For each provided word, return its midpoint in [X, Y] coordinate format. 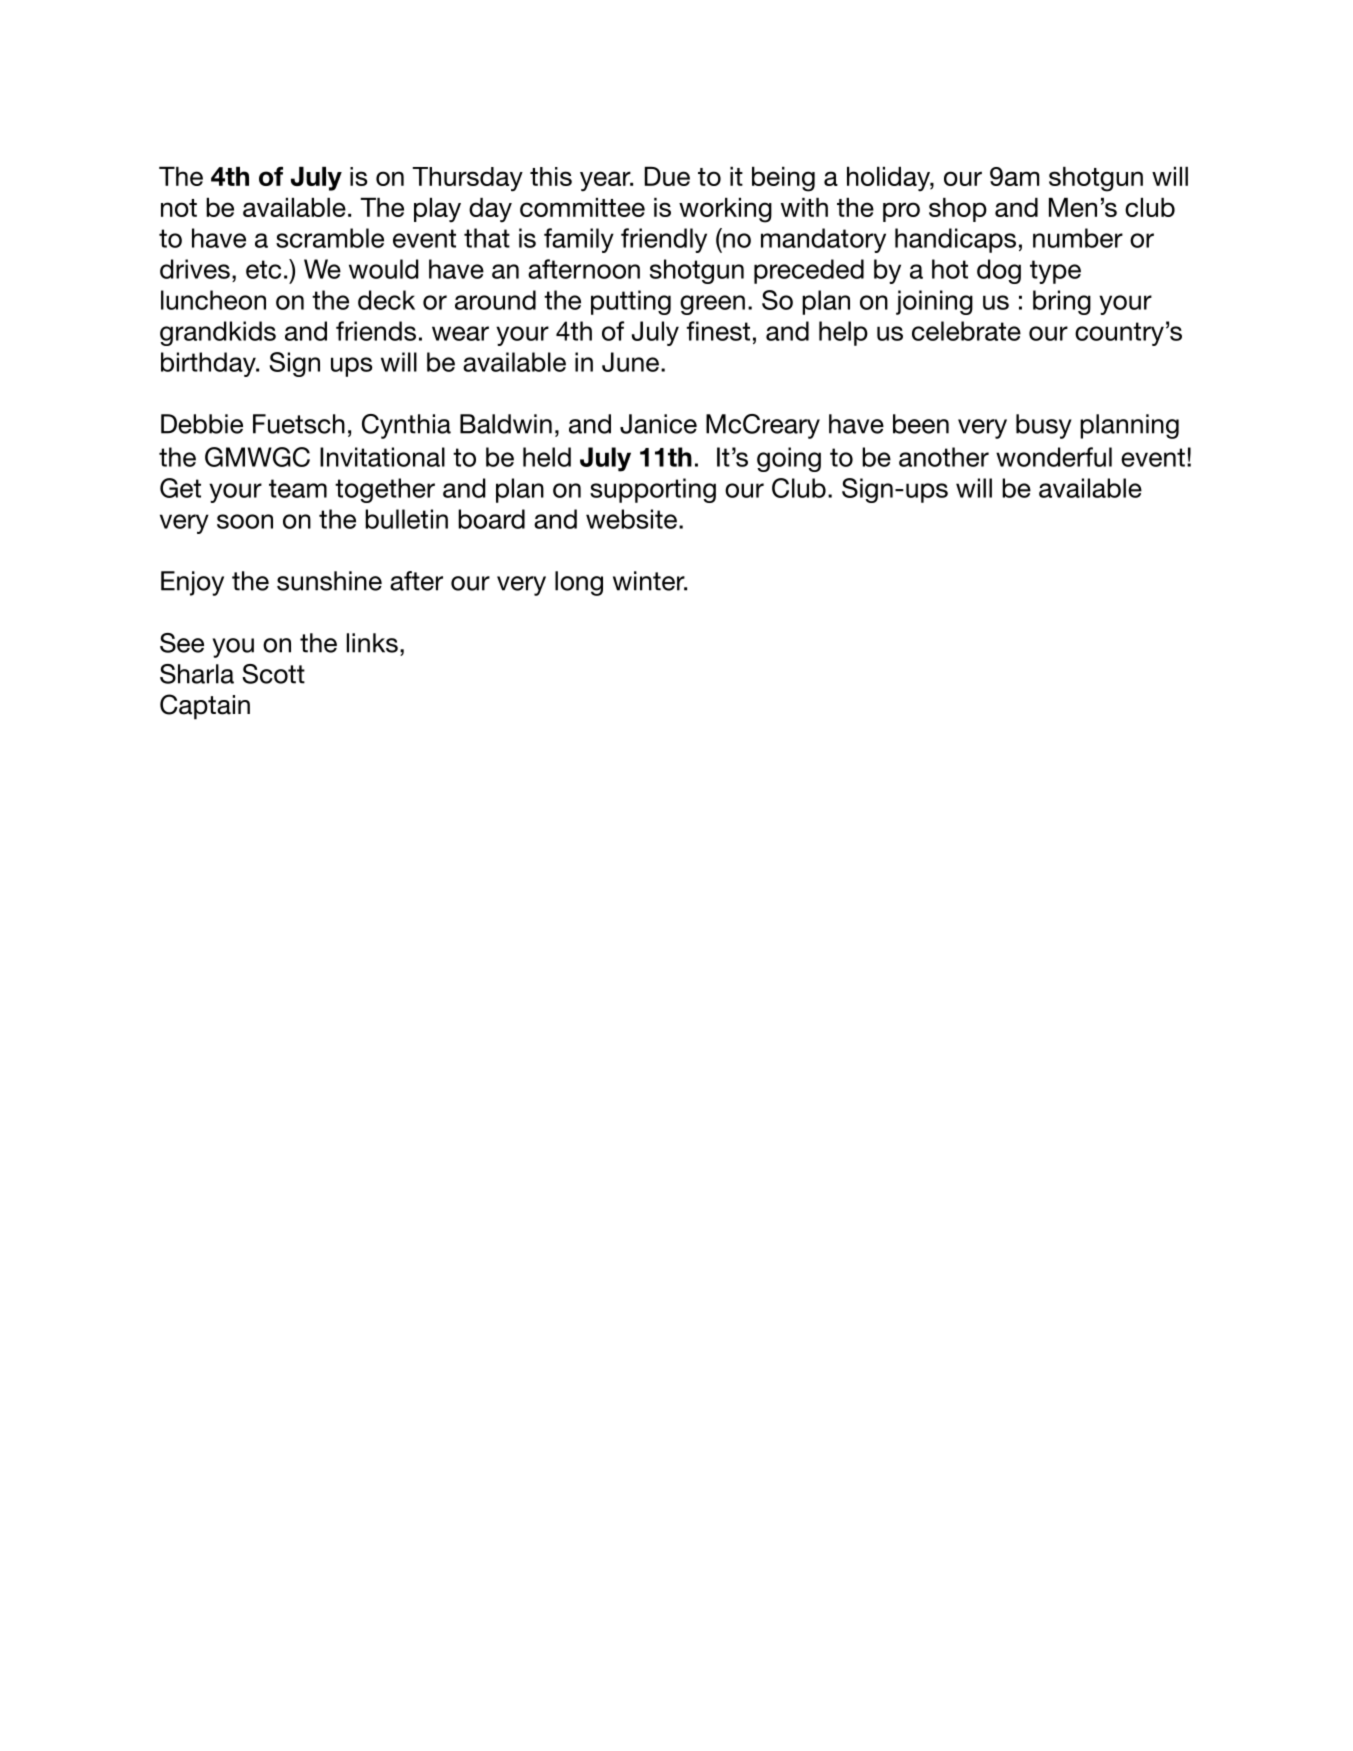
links [372, 643]
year [606, 181]
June [630, 362]
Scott [273, 674]
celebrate [966, 331]
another [944, 457]
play [437, 210]
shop [958, 210]
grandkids [218, 333]
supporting [653, 490]
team [298, 488]
